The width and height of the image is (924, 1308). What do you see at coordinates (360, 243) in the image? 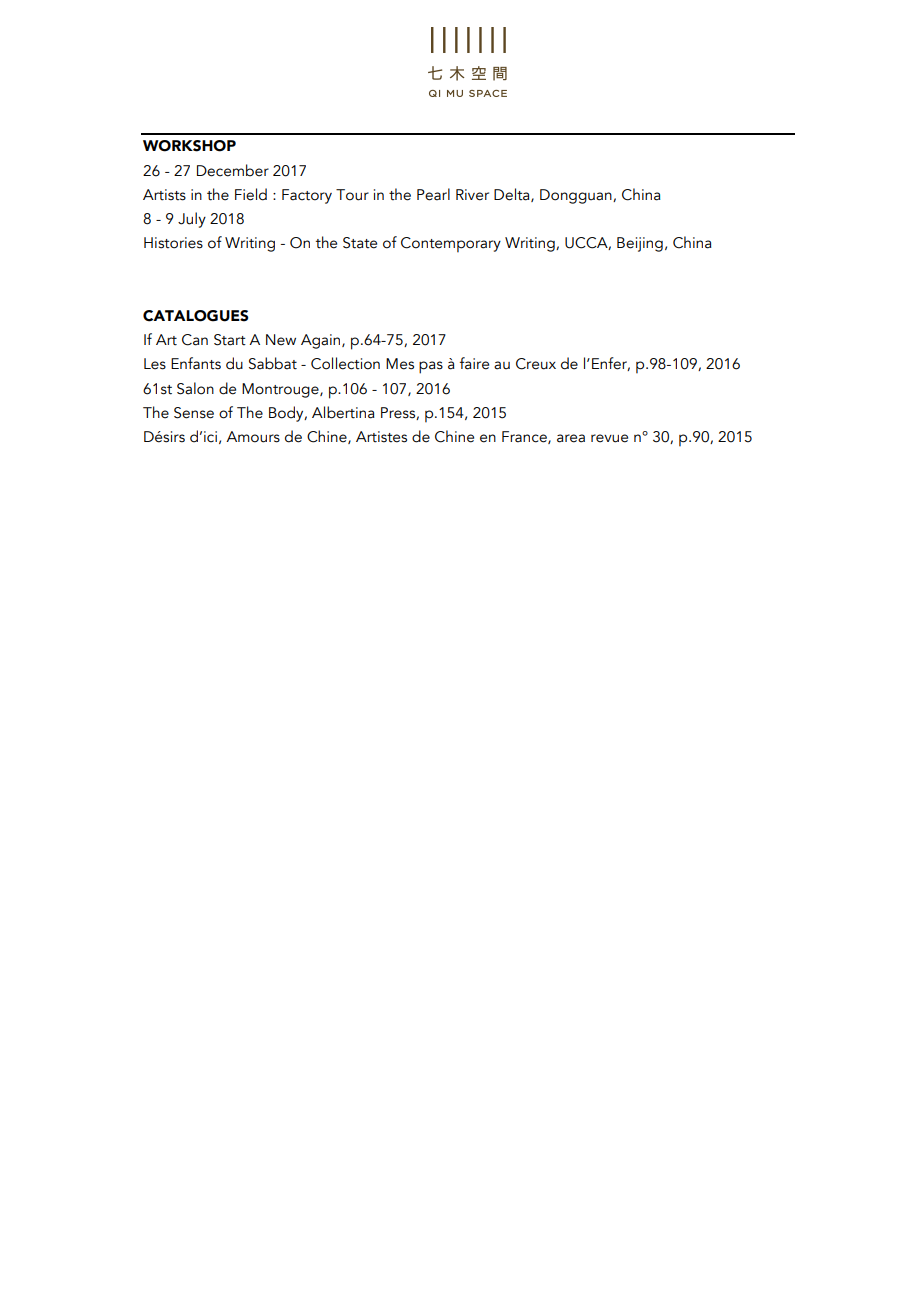
I see `State` at bounding box center [360, 243].
